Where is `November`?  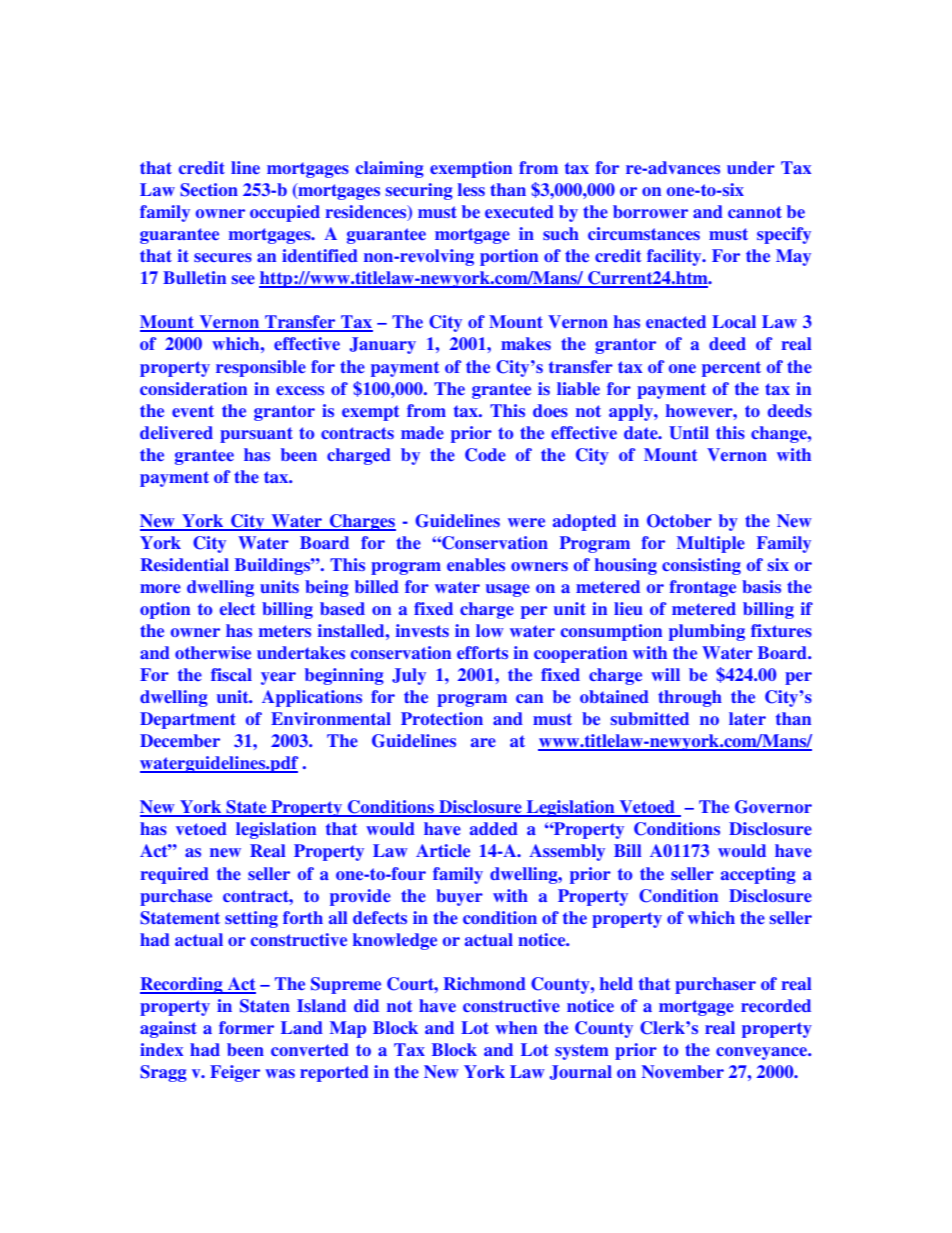
November is located at coordinates (683, 1071).
